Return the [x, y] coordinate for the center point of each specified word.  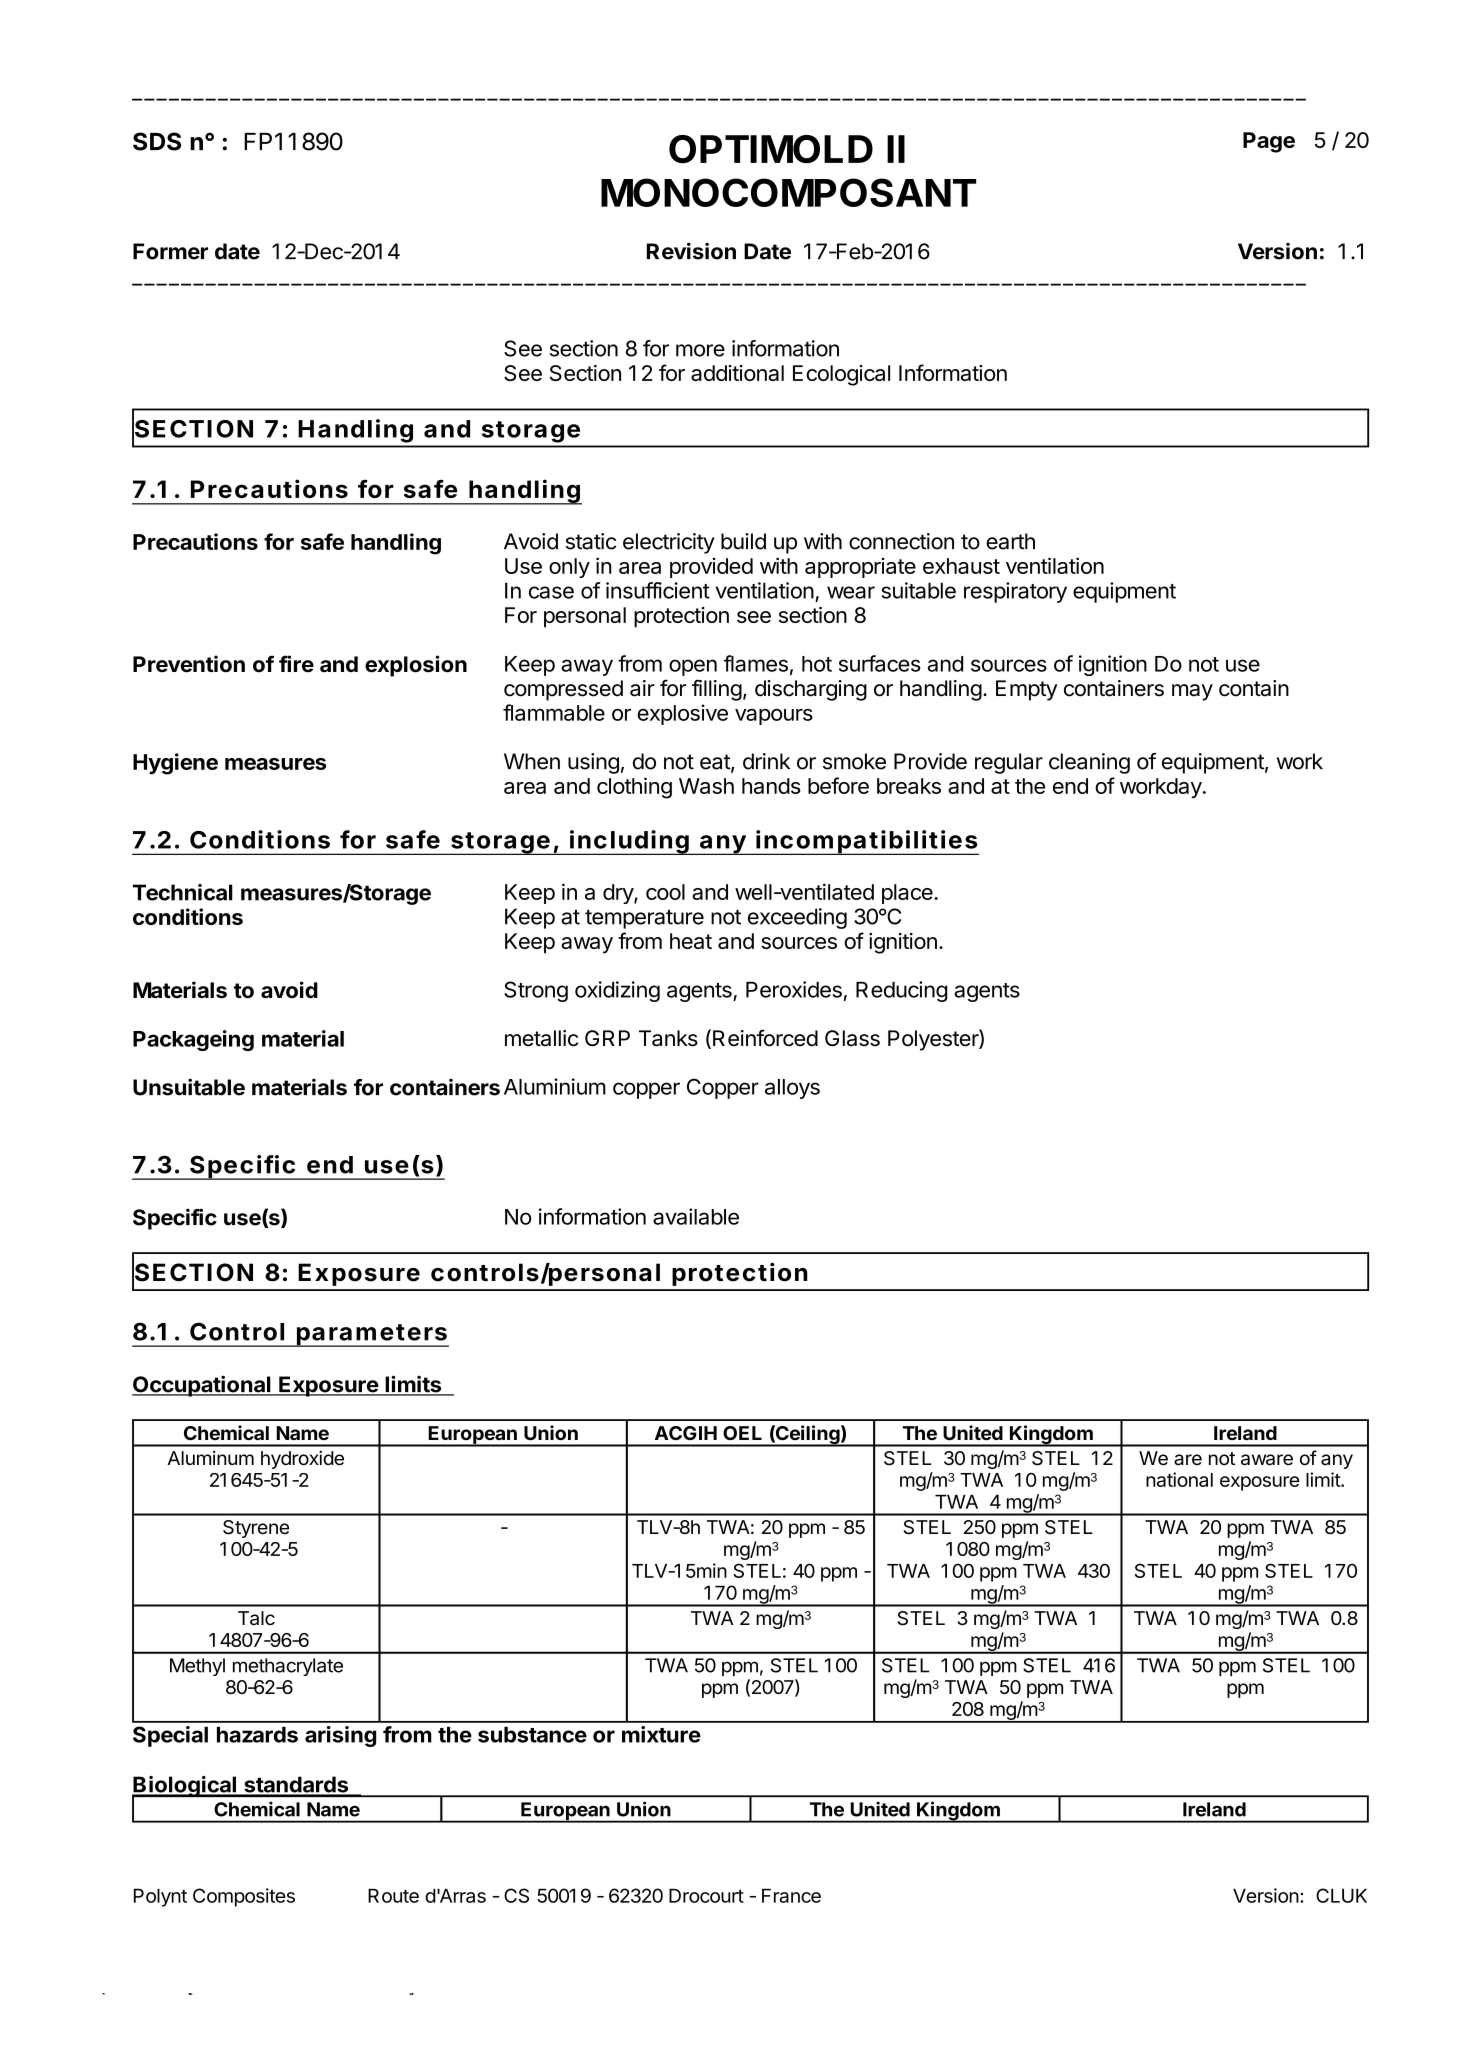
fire [296, 664]
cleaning [1089, 763]
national [1179, 1479]
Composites [244, 1897]
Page [1269, 142]
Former [170, 251]
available [696, 1216]
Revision [691, 251]
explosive [682, 714]
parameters [372, 1335]
